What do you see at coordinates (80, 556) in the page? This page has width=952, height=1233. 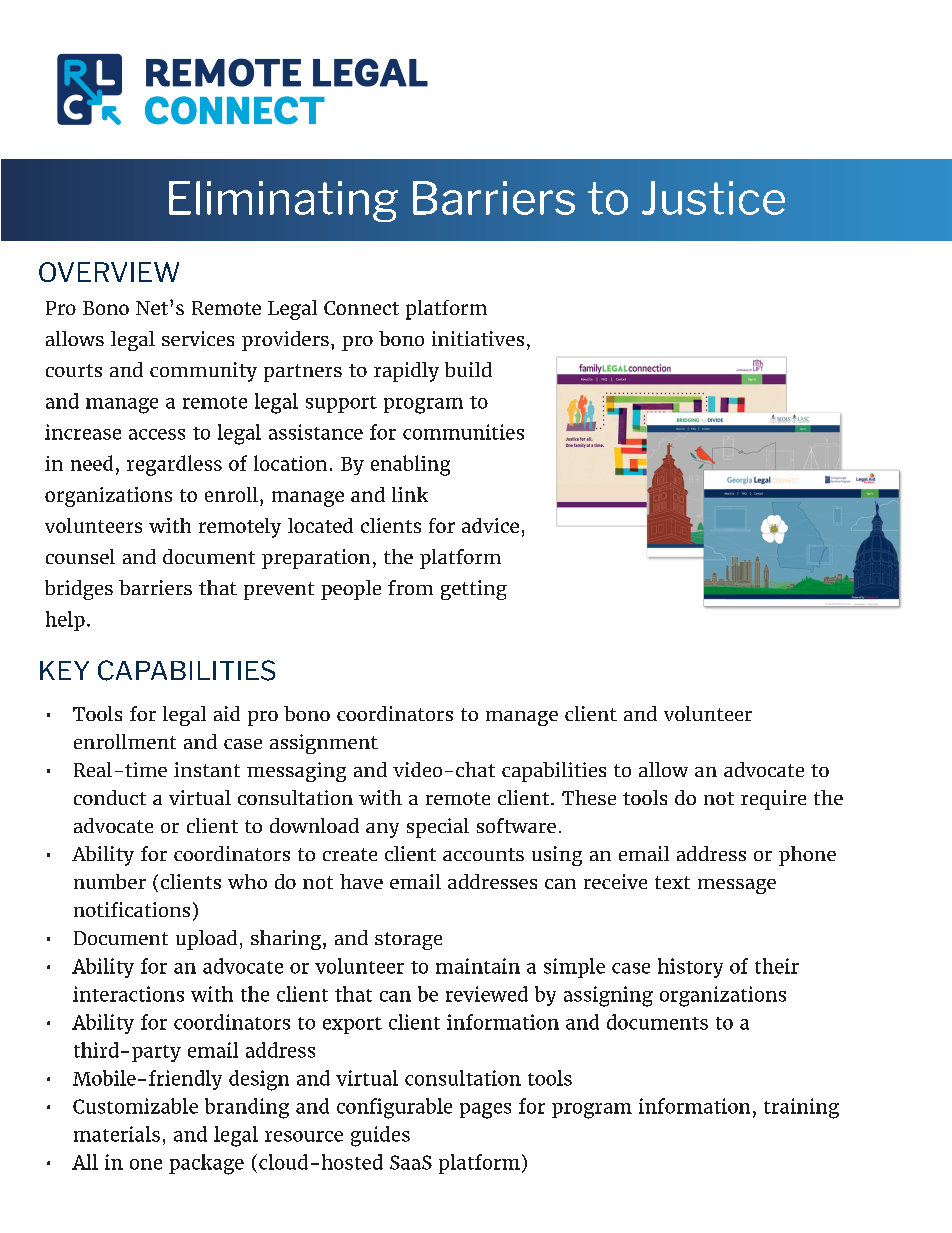 I see `counsel` at bounding box center [80, 556].
